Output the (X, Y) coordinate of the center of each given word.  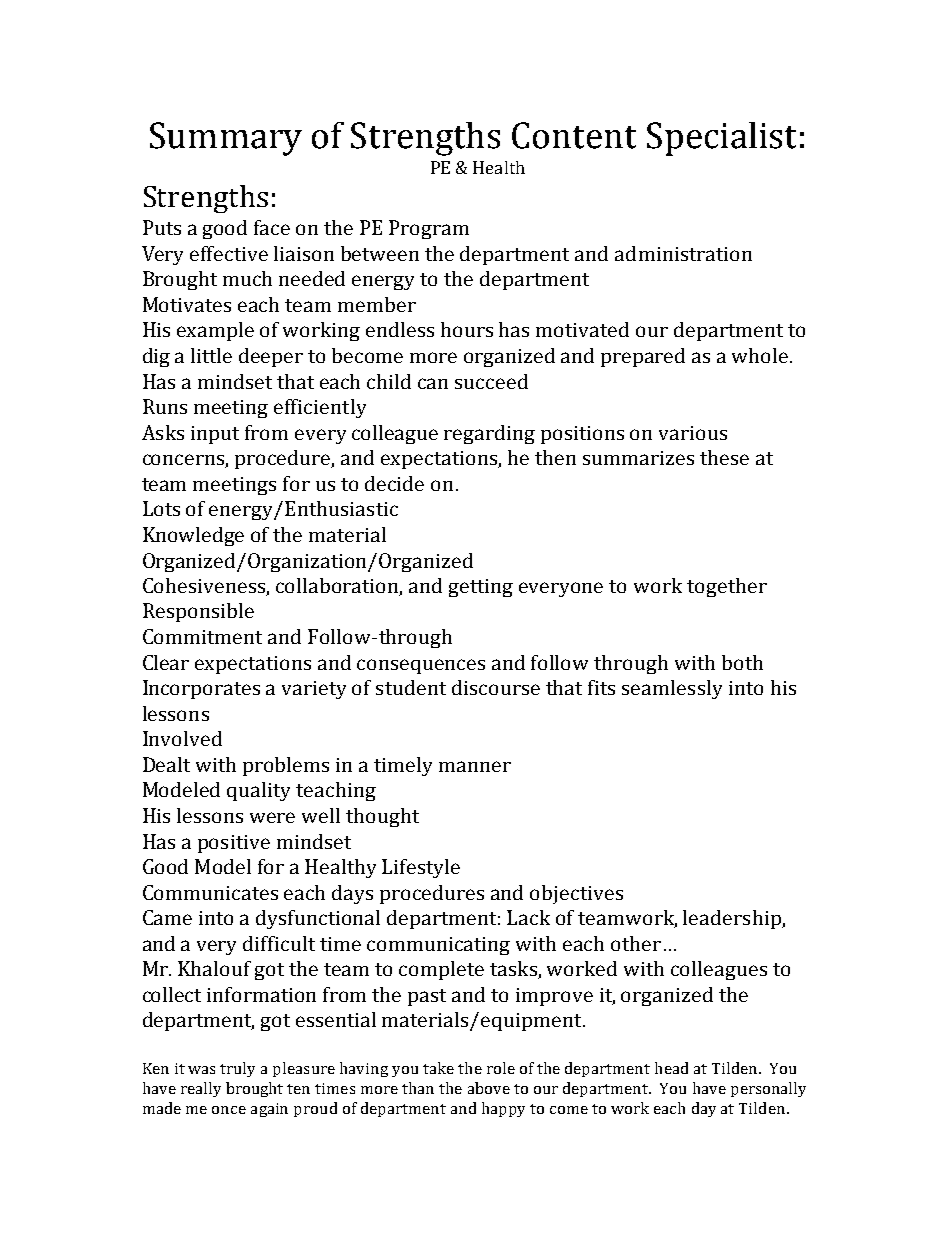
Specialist (721, 139)
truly (237, 1069)
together (727, 587)
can (433, 383)
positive (234, 844)
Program (429, 229)
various (693, 433)
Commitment (202, 636)
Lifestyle (421, 868)
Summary (226, 139)
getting (481, 588)
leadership (733, 919)
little (211, 355)
